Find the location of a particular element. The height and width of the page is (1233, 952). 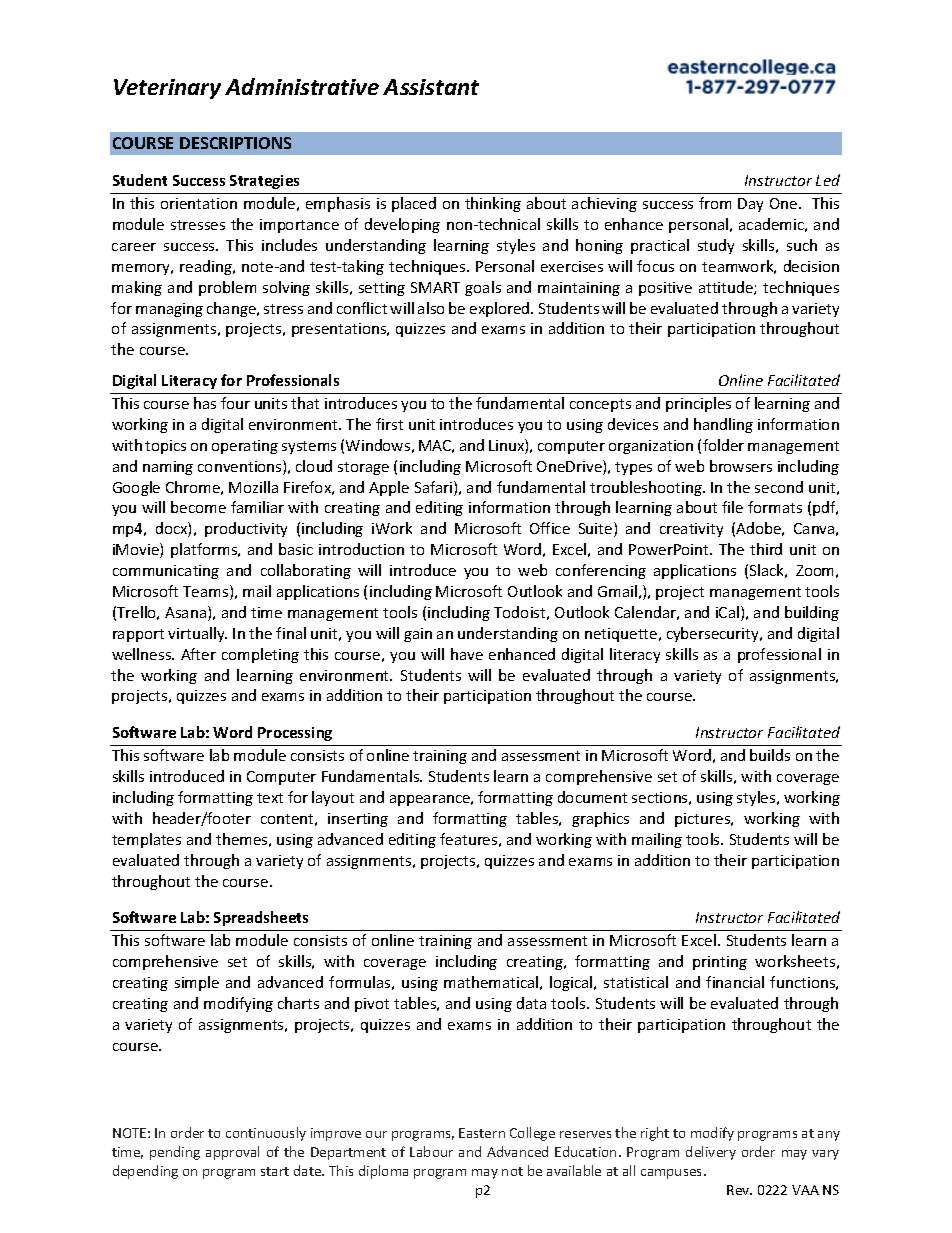

printing is located at coordinates (720, 963).
